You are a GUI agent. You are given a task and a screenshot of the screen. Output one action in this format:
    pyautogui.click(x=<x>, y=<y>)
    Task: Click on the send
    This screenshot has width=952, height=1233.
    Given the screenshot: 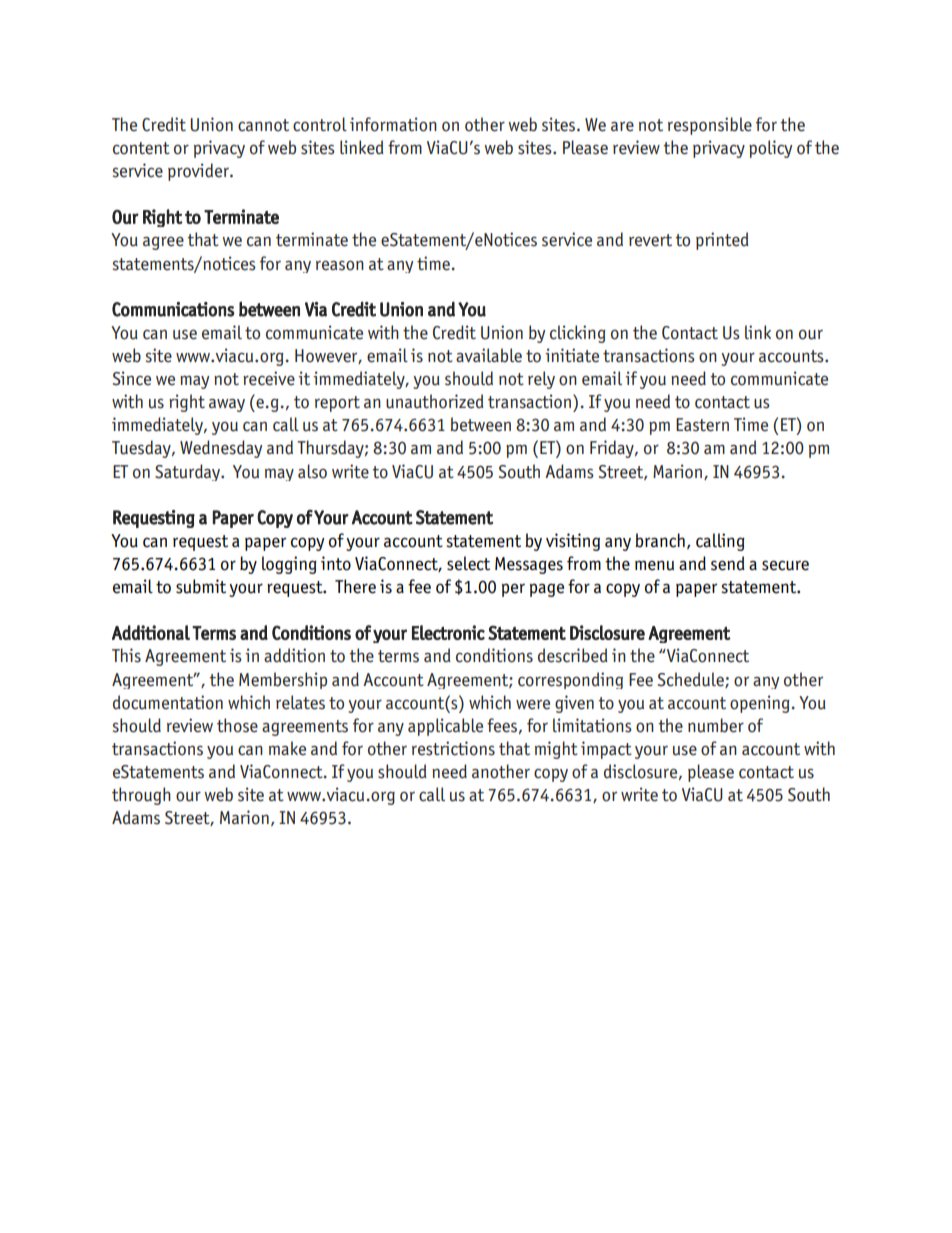 What is the action you would take?
    pyautogui.click(x=728, y=563)
